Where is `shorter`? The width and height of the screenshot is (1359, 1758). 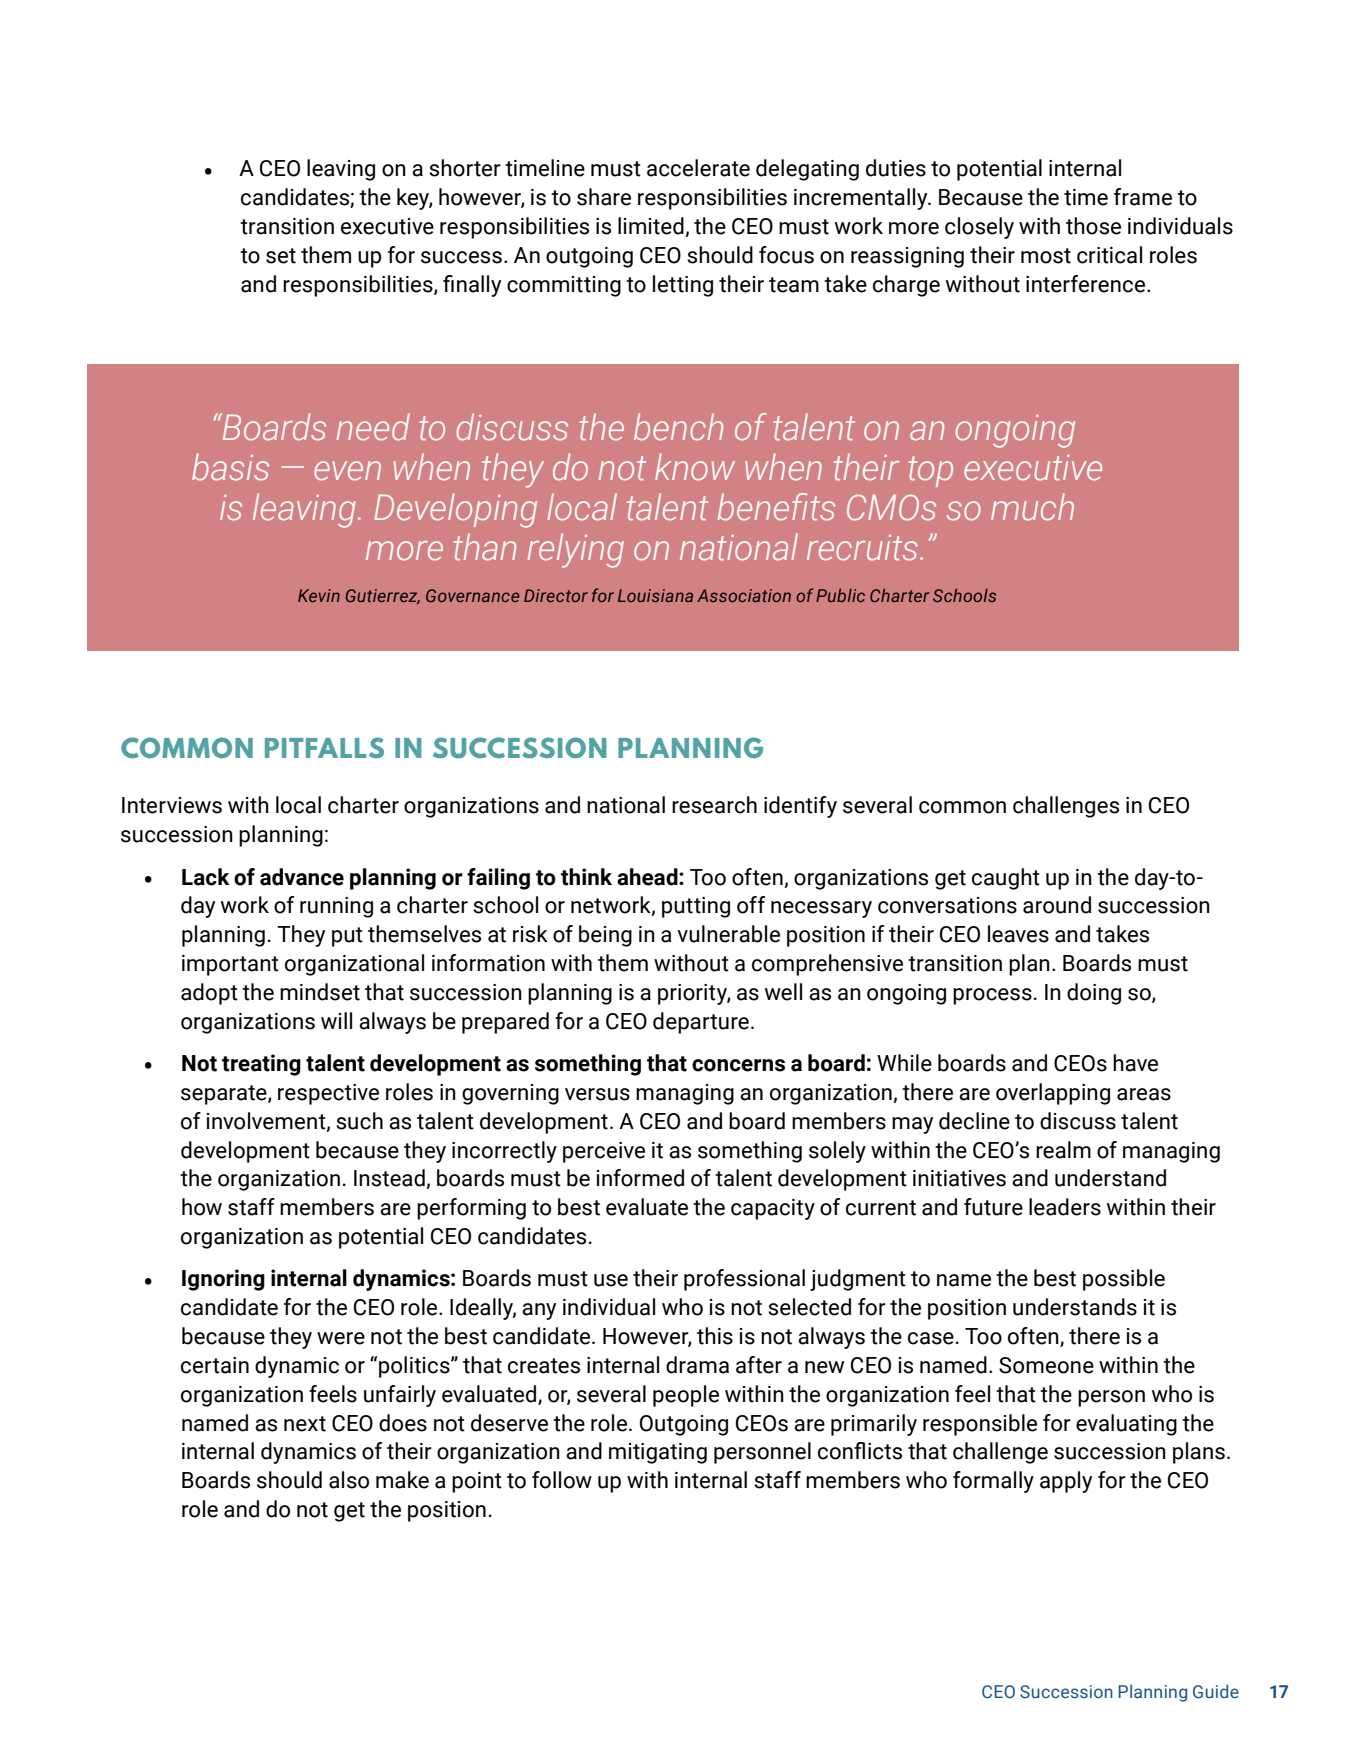
shorter is located at coordinates (465, 168).
